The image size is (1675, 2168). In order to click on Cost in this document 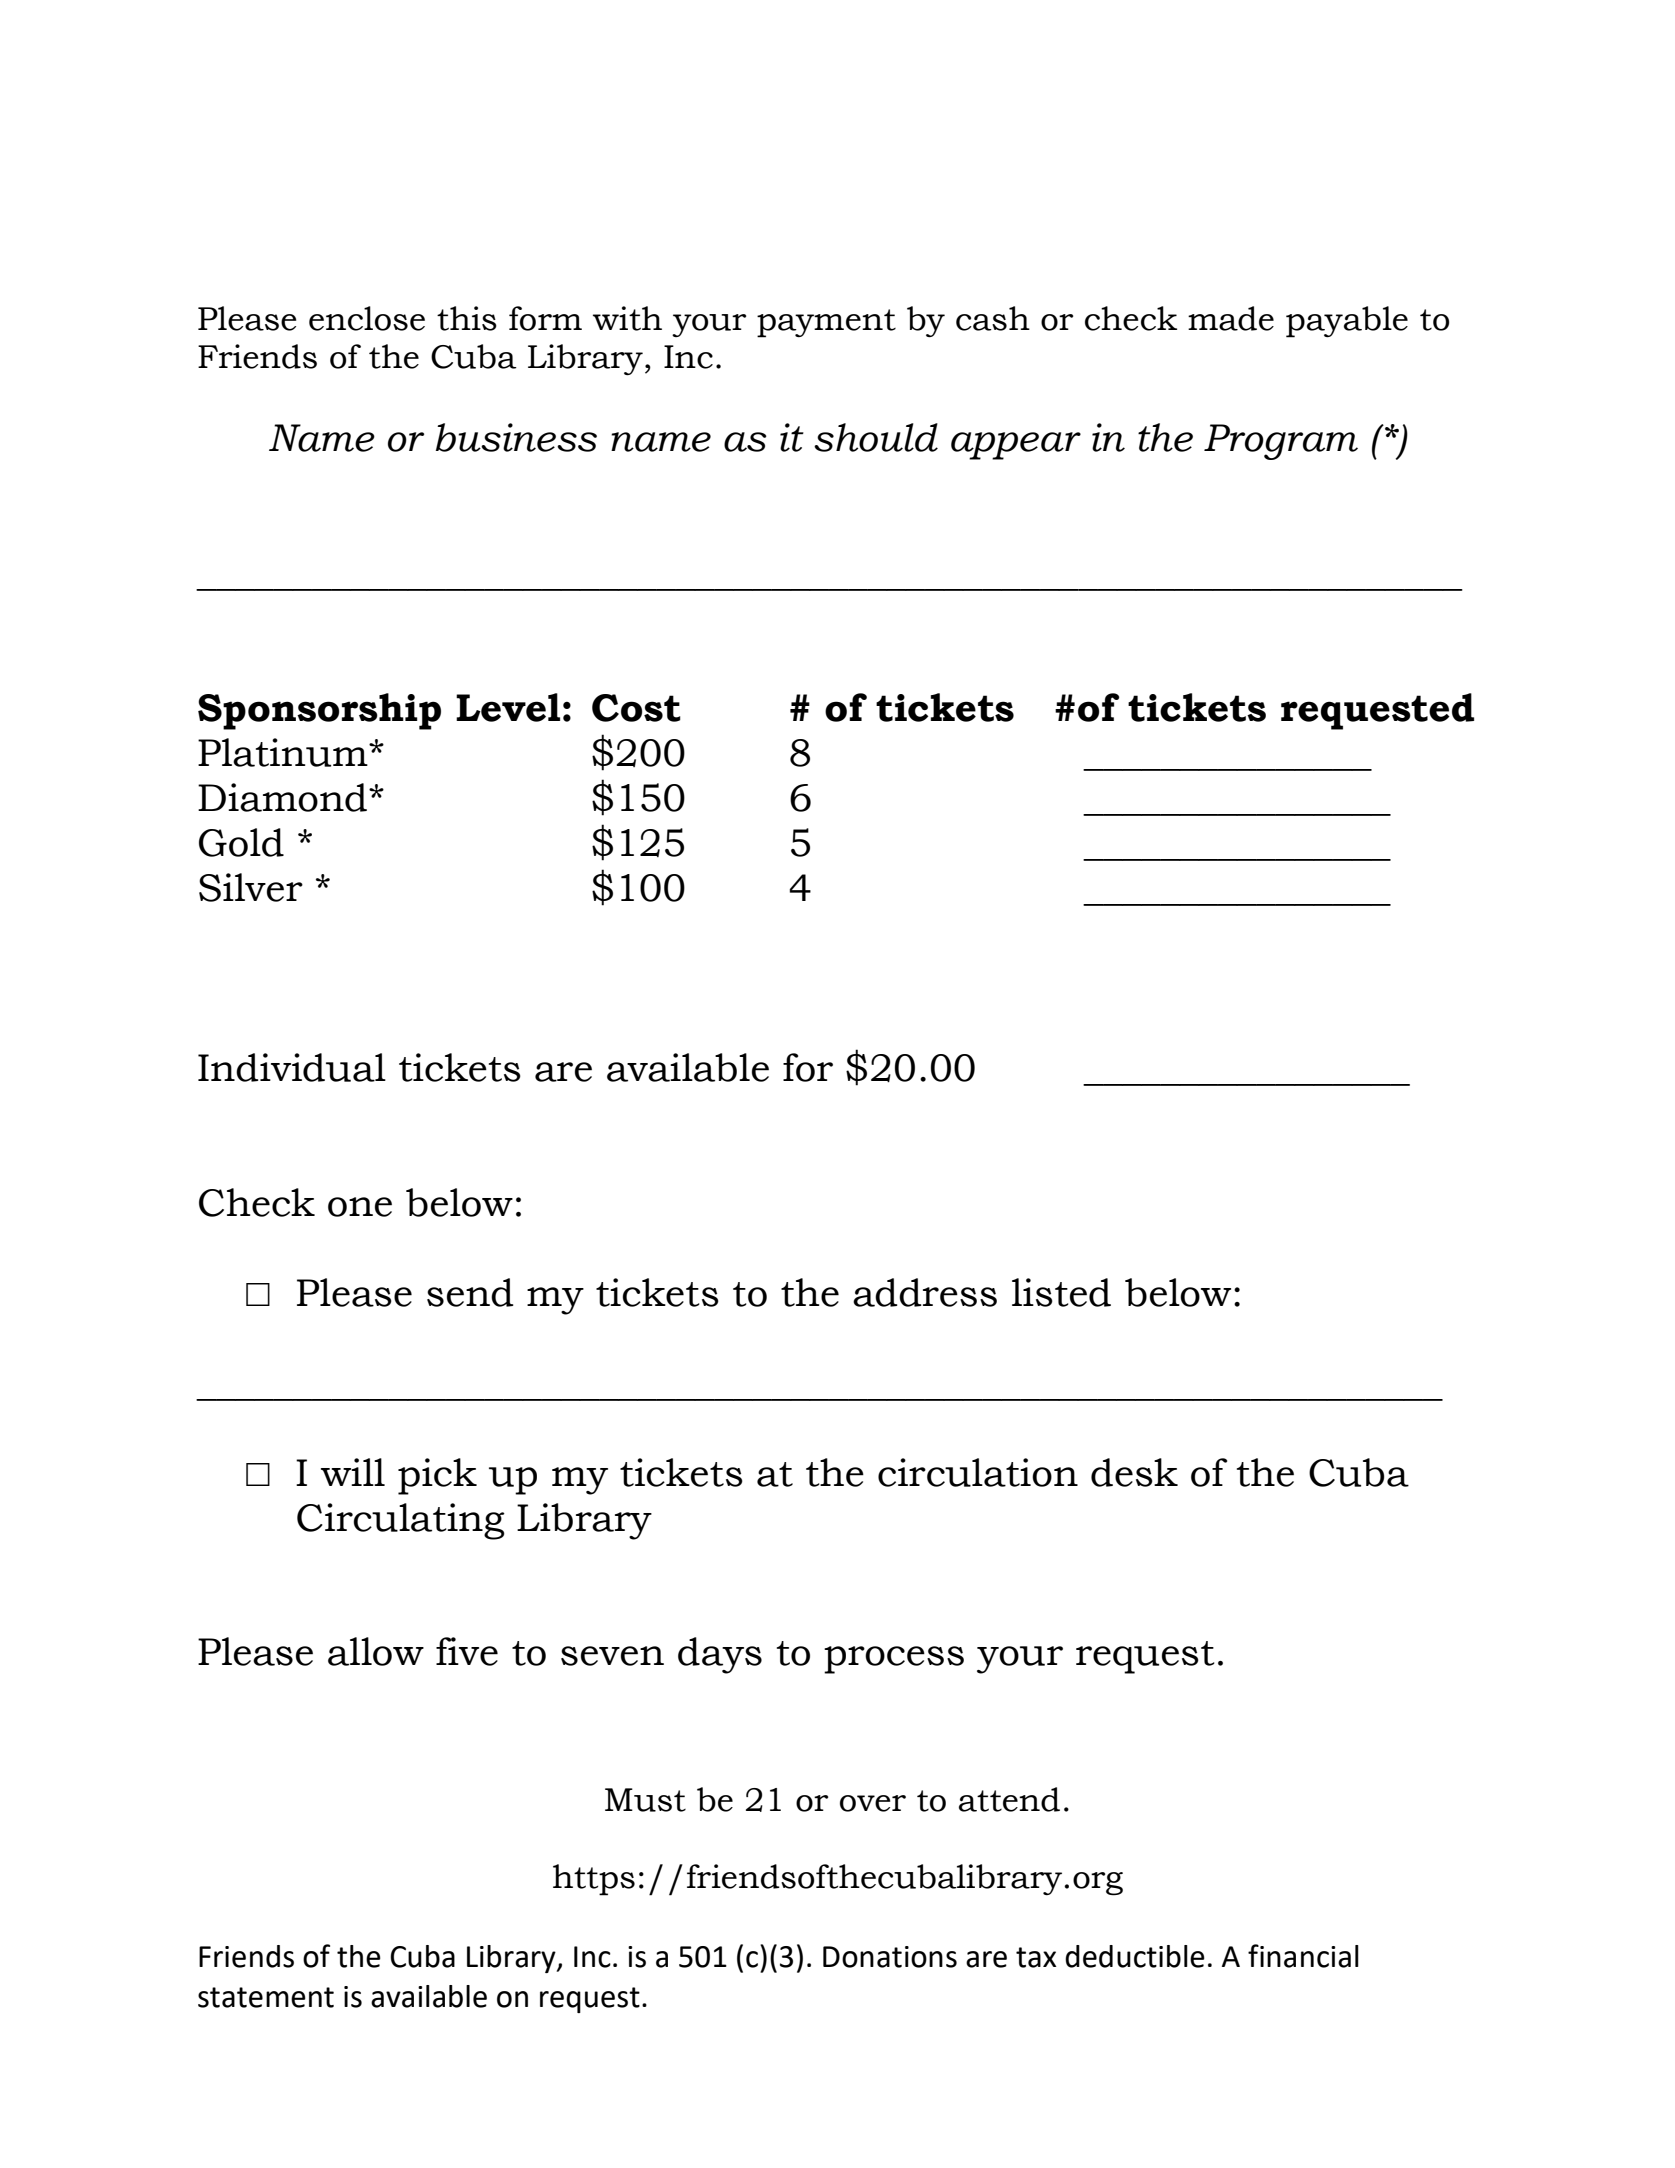, I will do `click(636, 708)`.
